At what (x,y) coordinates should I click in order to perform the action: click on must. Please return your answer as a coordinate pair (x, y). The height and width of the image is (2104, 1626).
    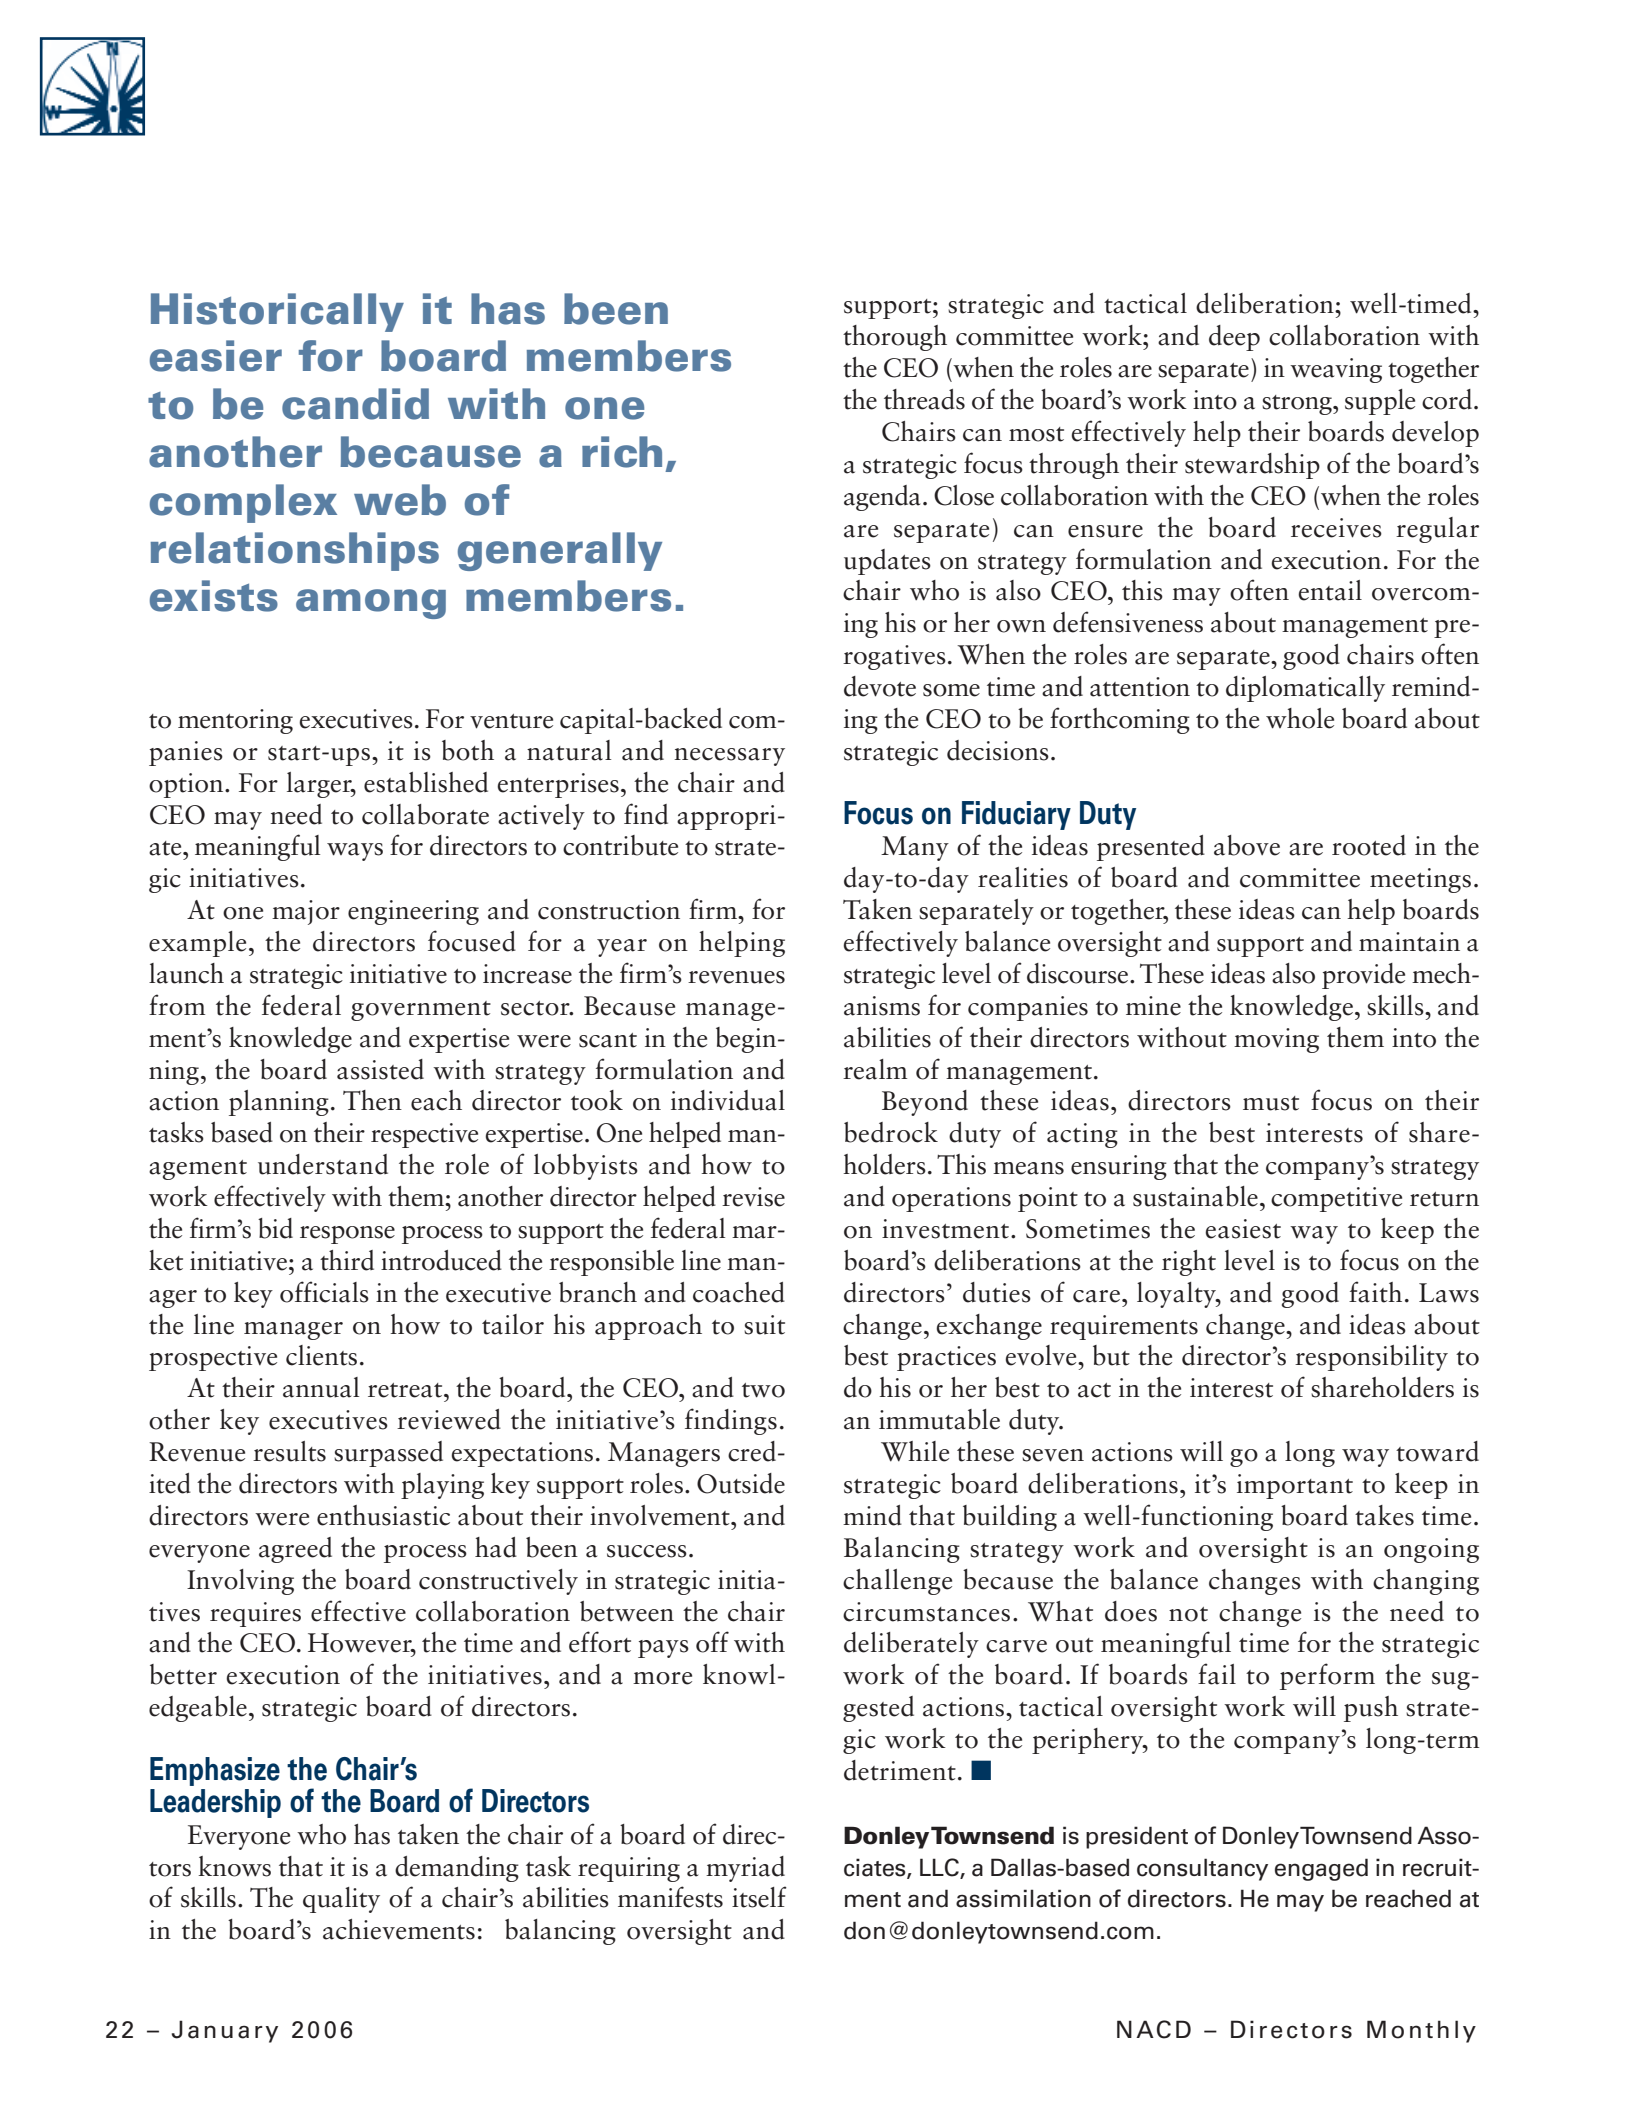
    Looking at the image, I should click on (1271, 1103).
